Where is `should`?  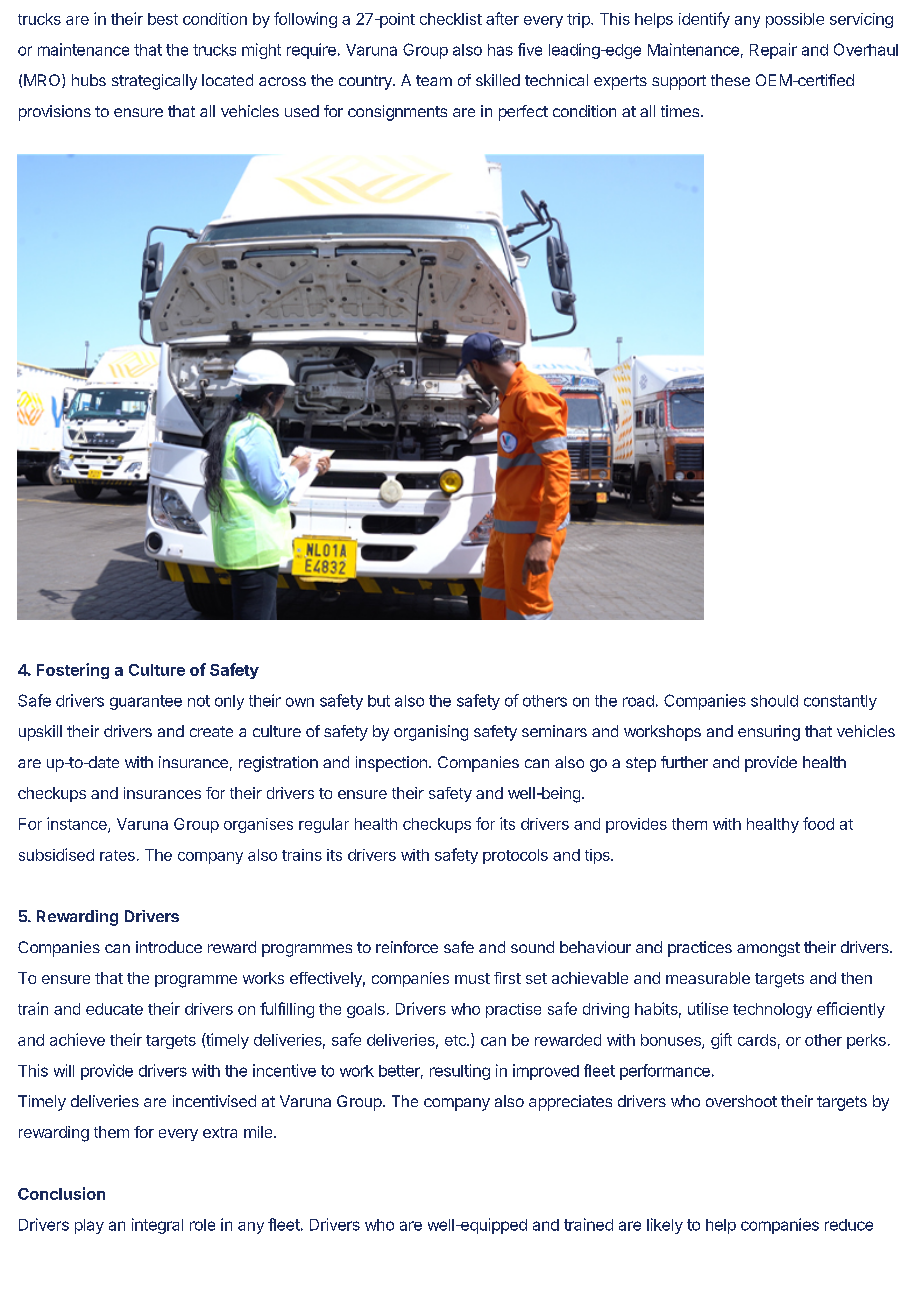
should is located at coordinates (774, 701).
